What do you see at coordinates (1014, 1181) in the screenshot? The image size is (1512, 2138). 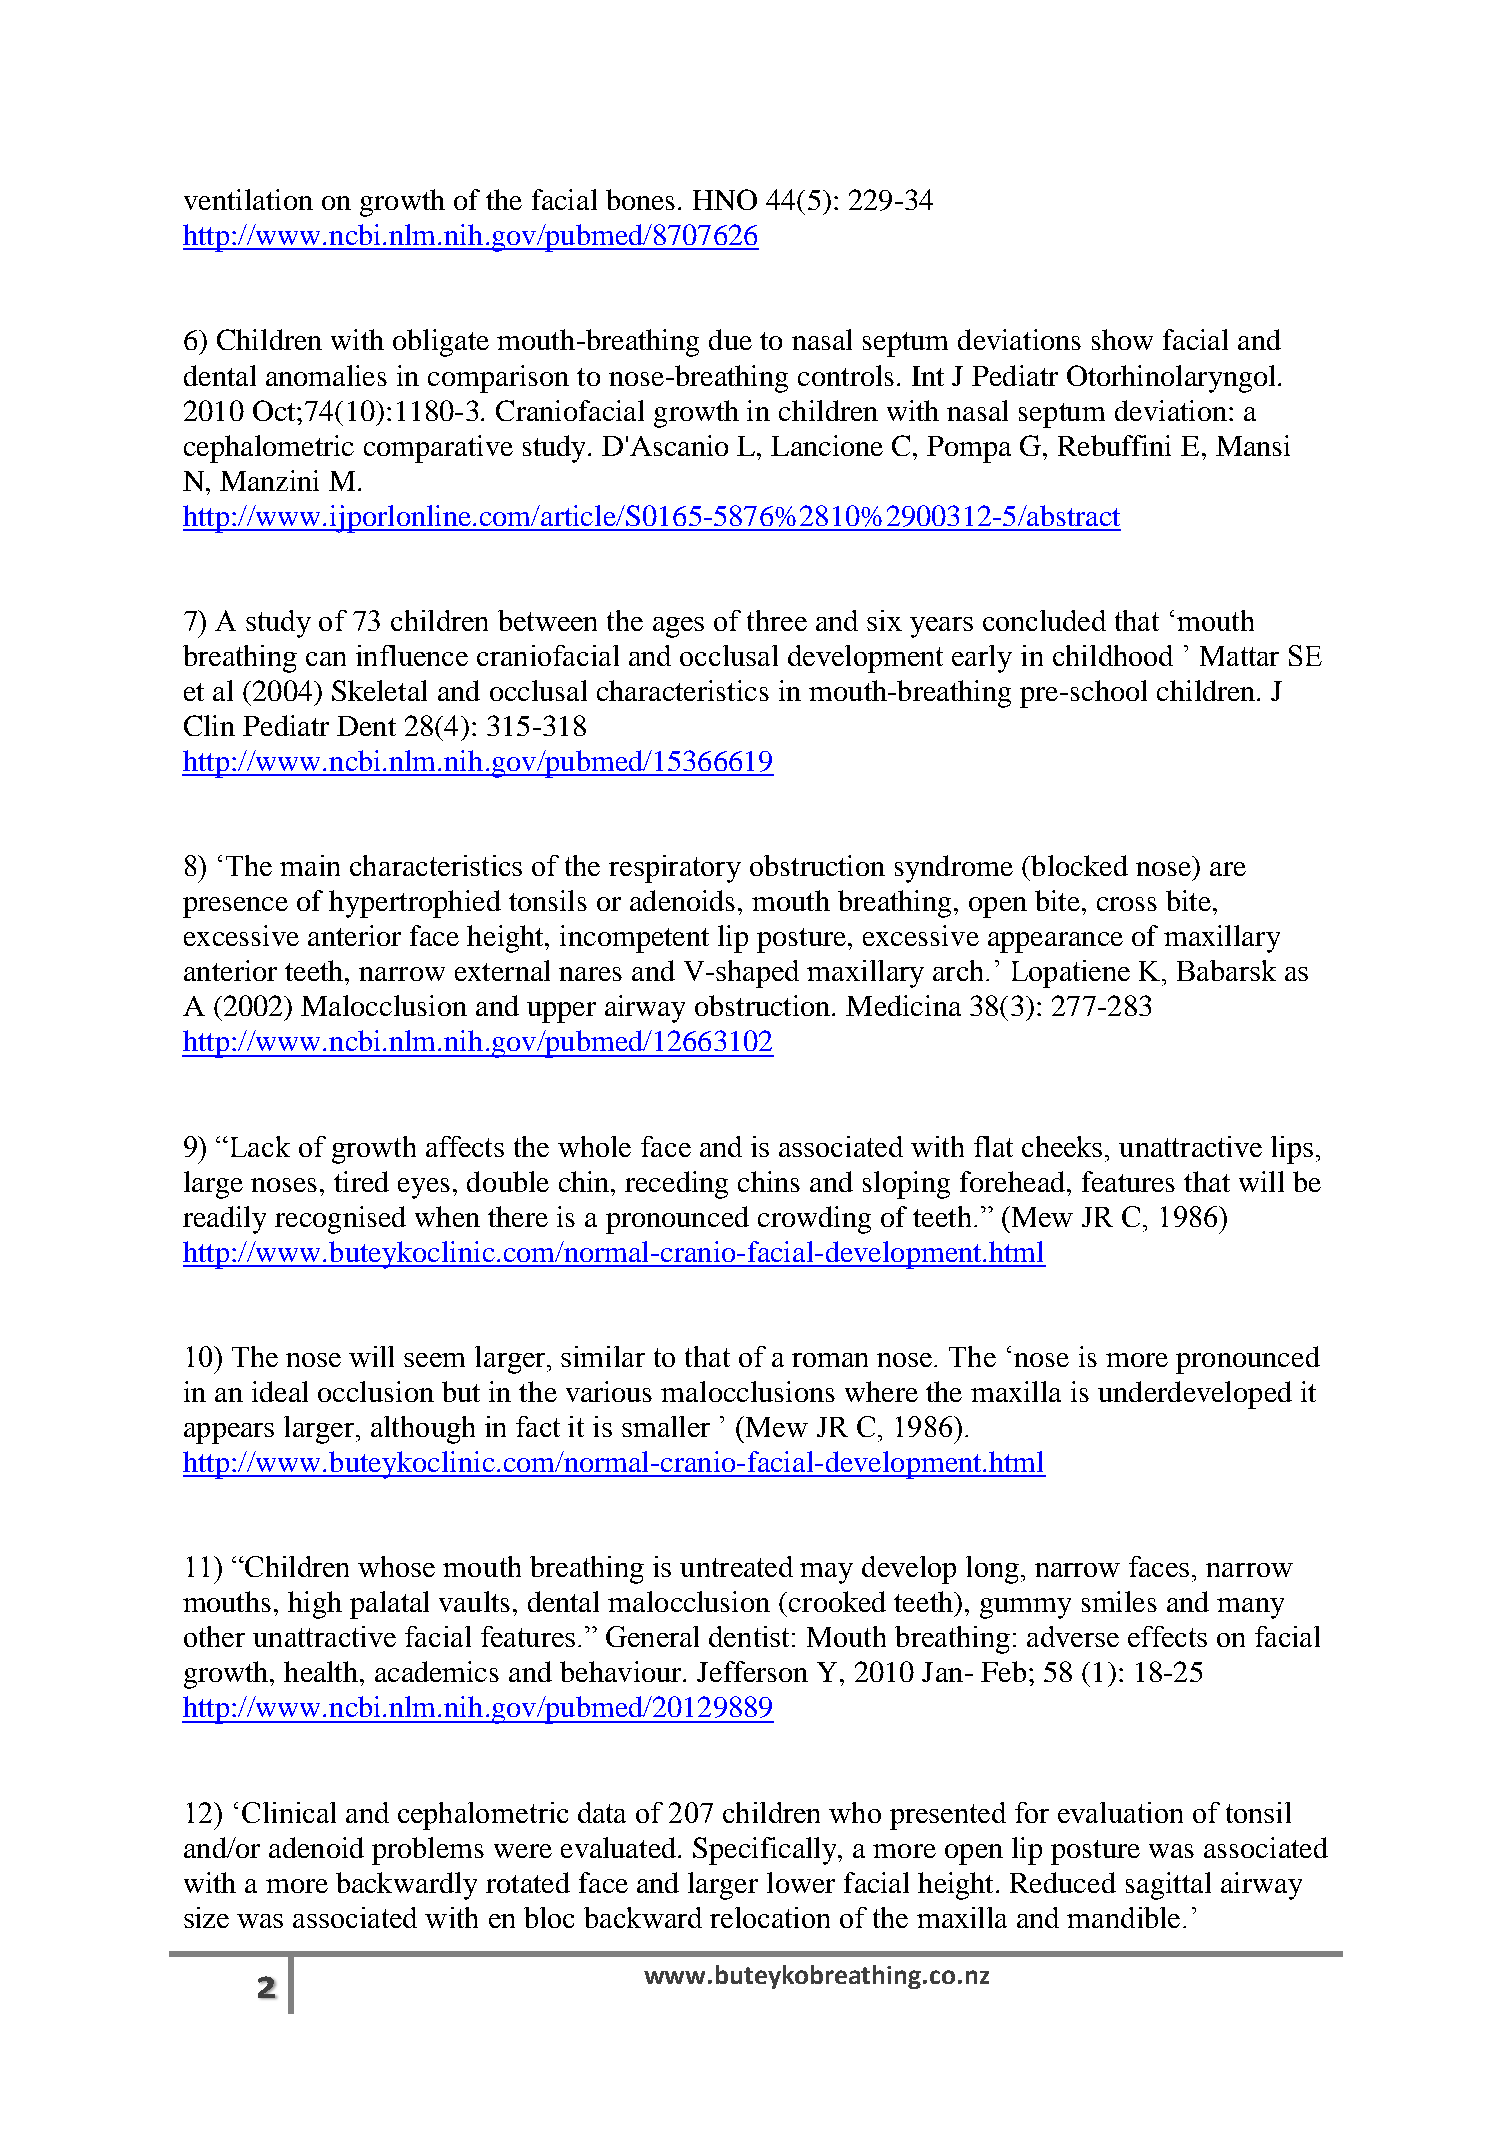 I see `forehead` at bounding box center [1014, 1181].
